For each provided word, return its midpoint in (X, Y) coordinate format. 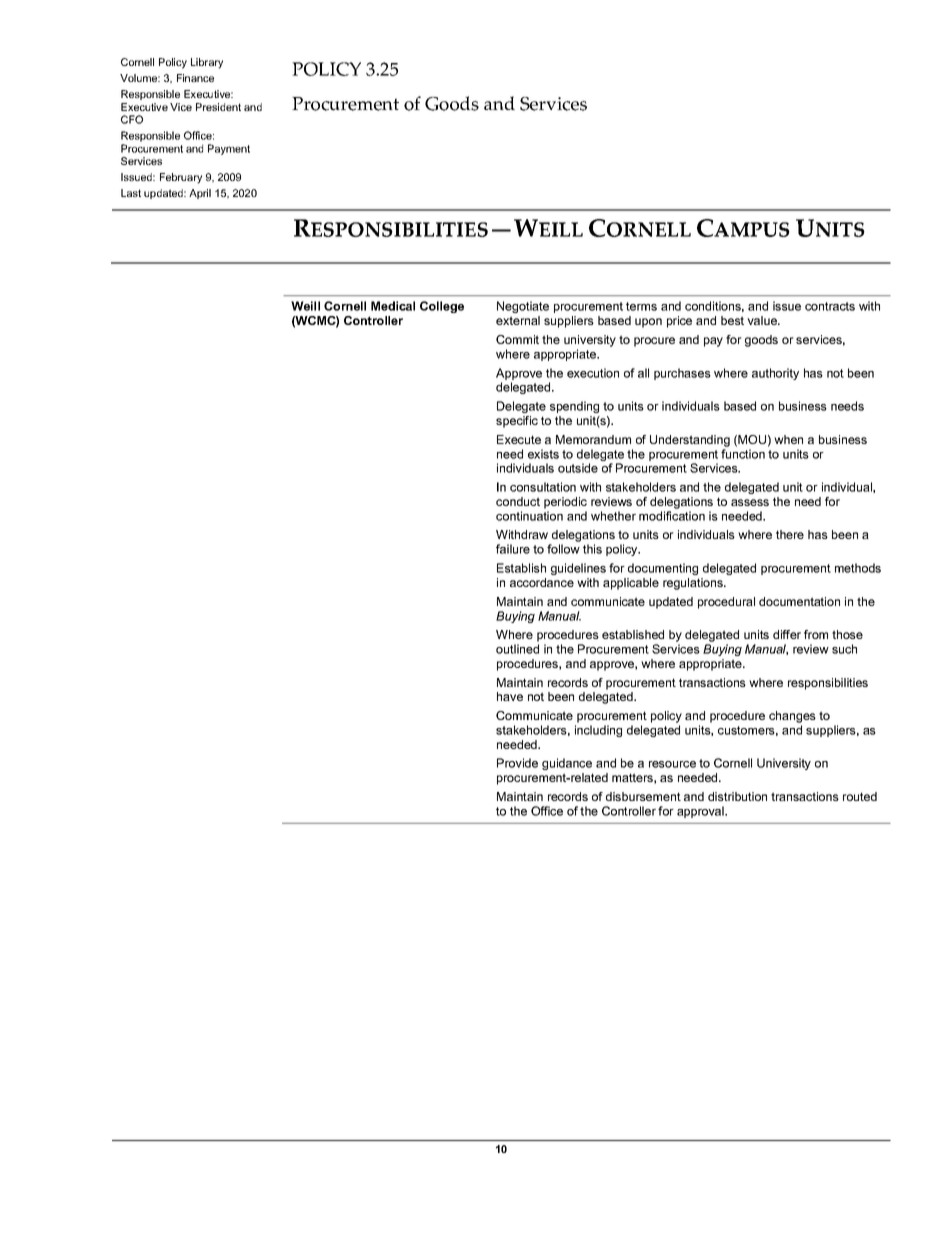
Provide (517, 763)
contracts (830, 306)
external (518, 320)
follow (563, 549)
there (790, 534)
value (763, 320)
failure (513, 549)
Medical (393, 306)
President (218, 107)
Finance (195, 78)
